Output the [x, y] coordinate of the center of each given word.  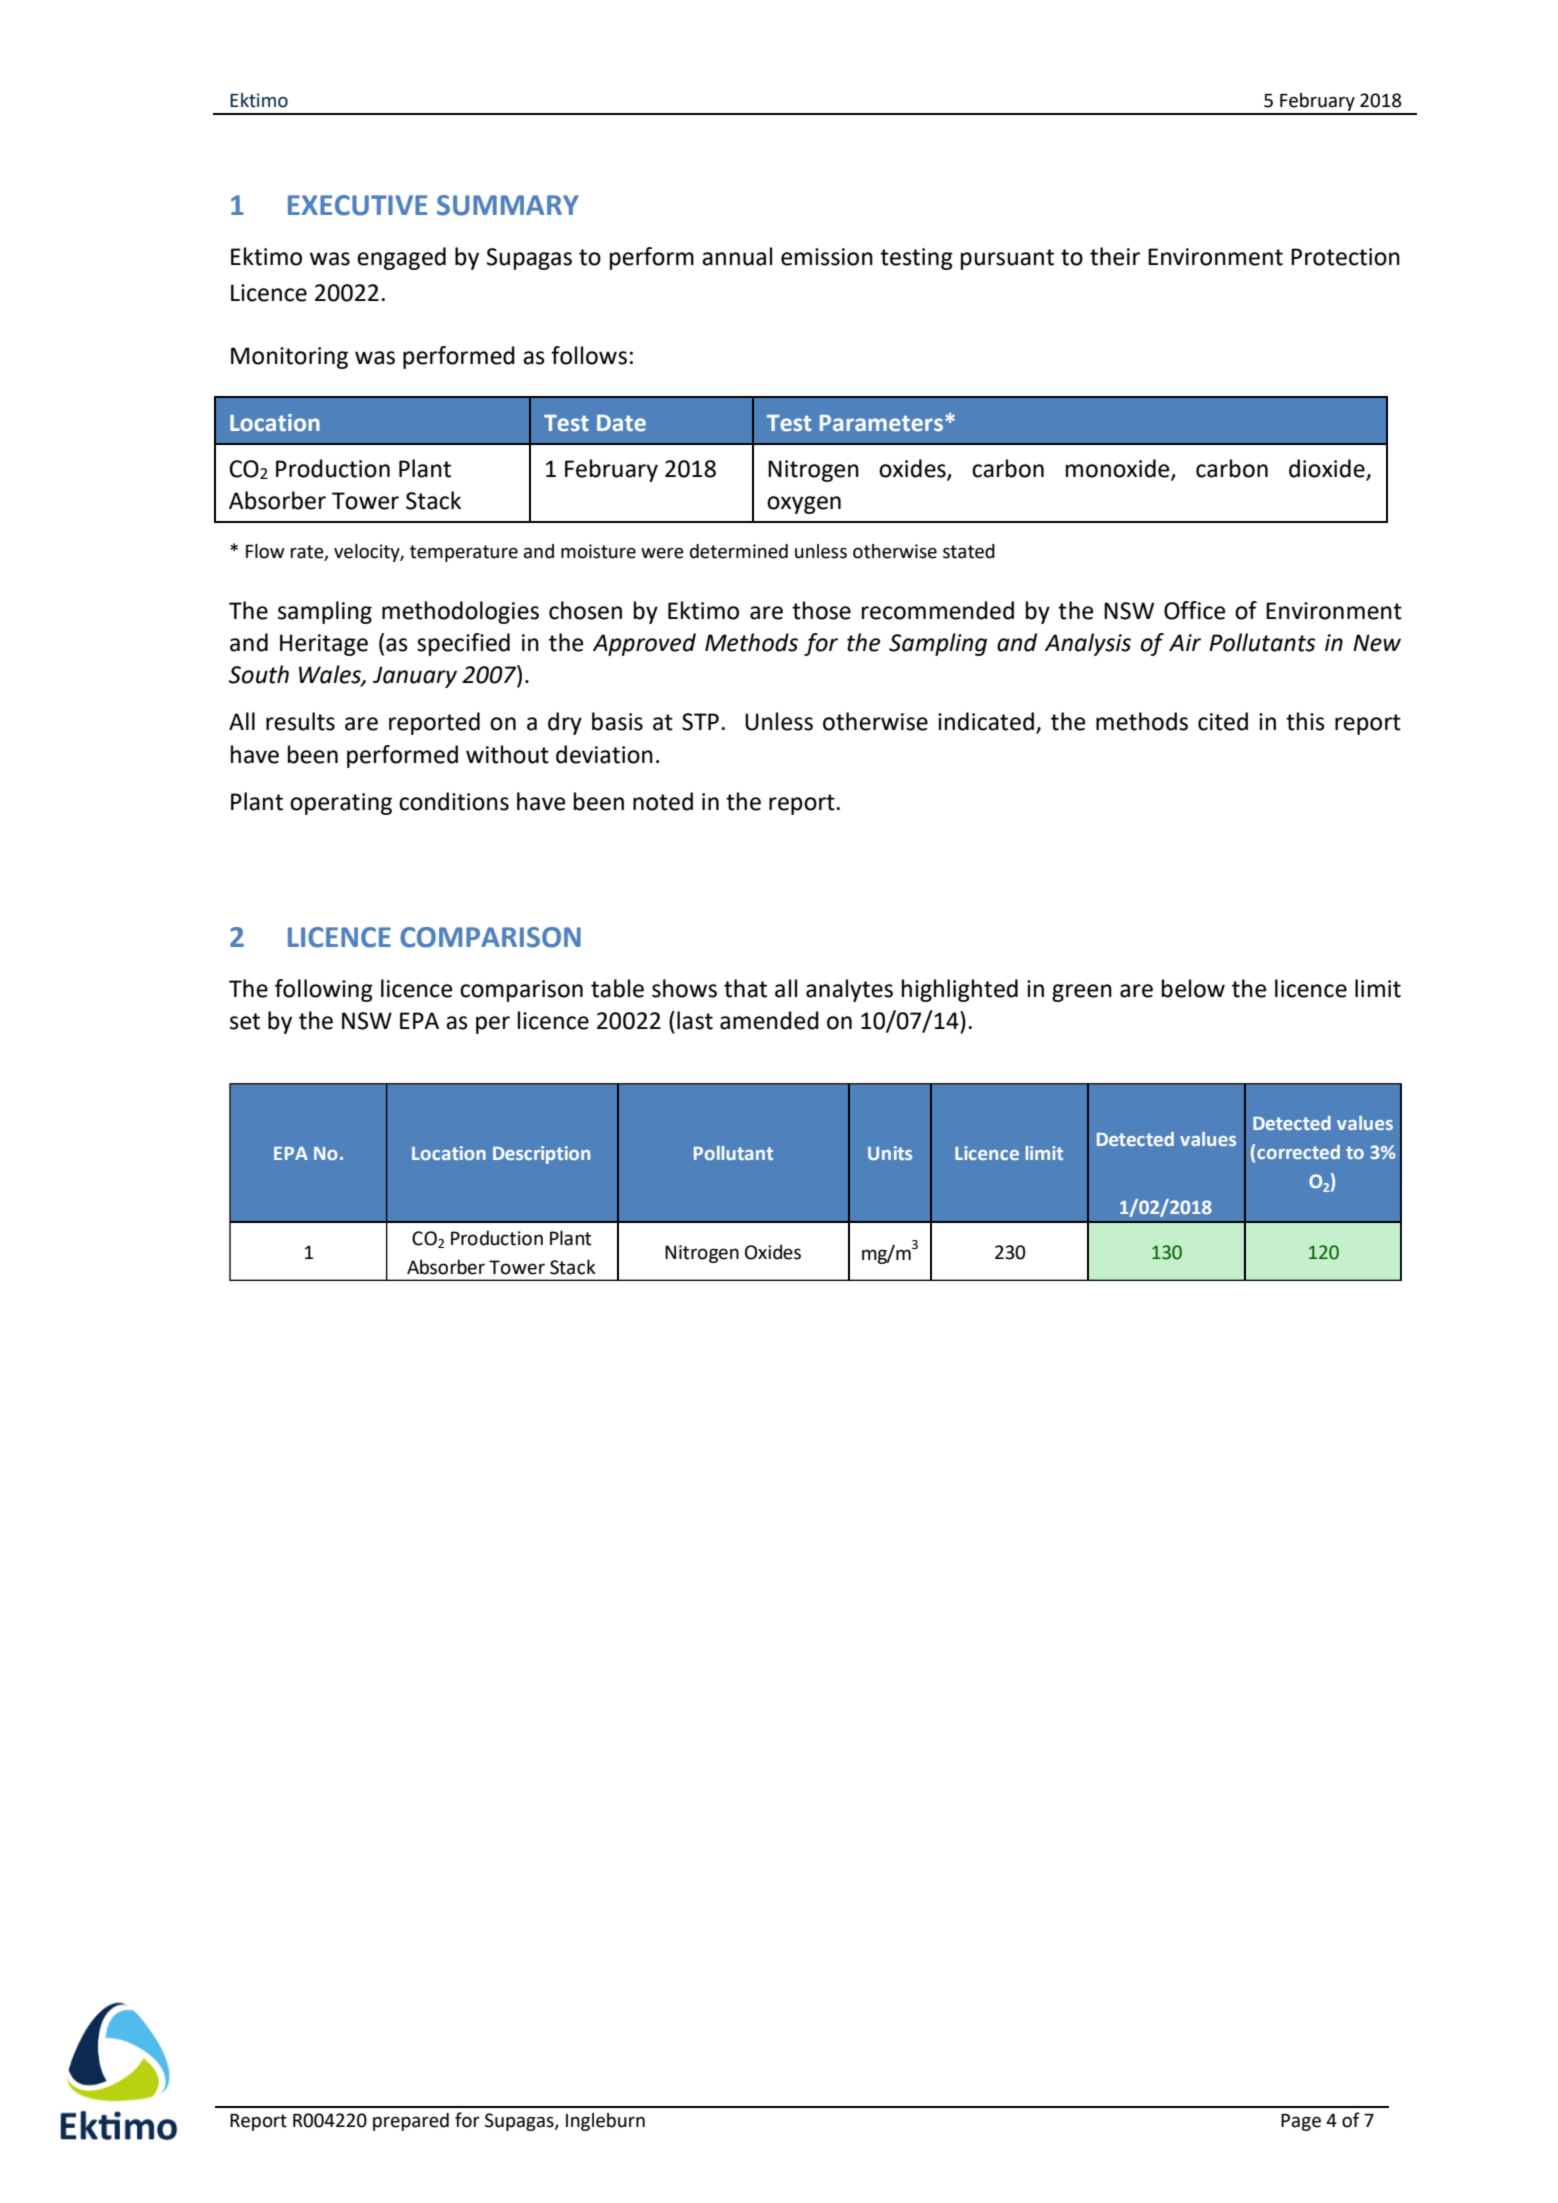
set [245, 1021]
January [415, 677]
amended [769, 1020]
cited [1223, 721]
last [695, 1020]
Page [1301, 2122]
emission [827, 257]
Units [890, 1153]
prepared [411, 2122]
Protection [1345, 257]
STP [700, 722]
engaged [401, 258]
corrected [1298, 1152]
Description [541, 1155]
